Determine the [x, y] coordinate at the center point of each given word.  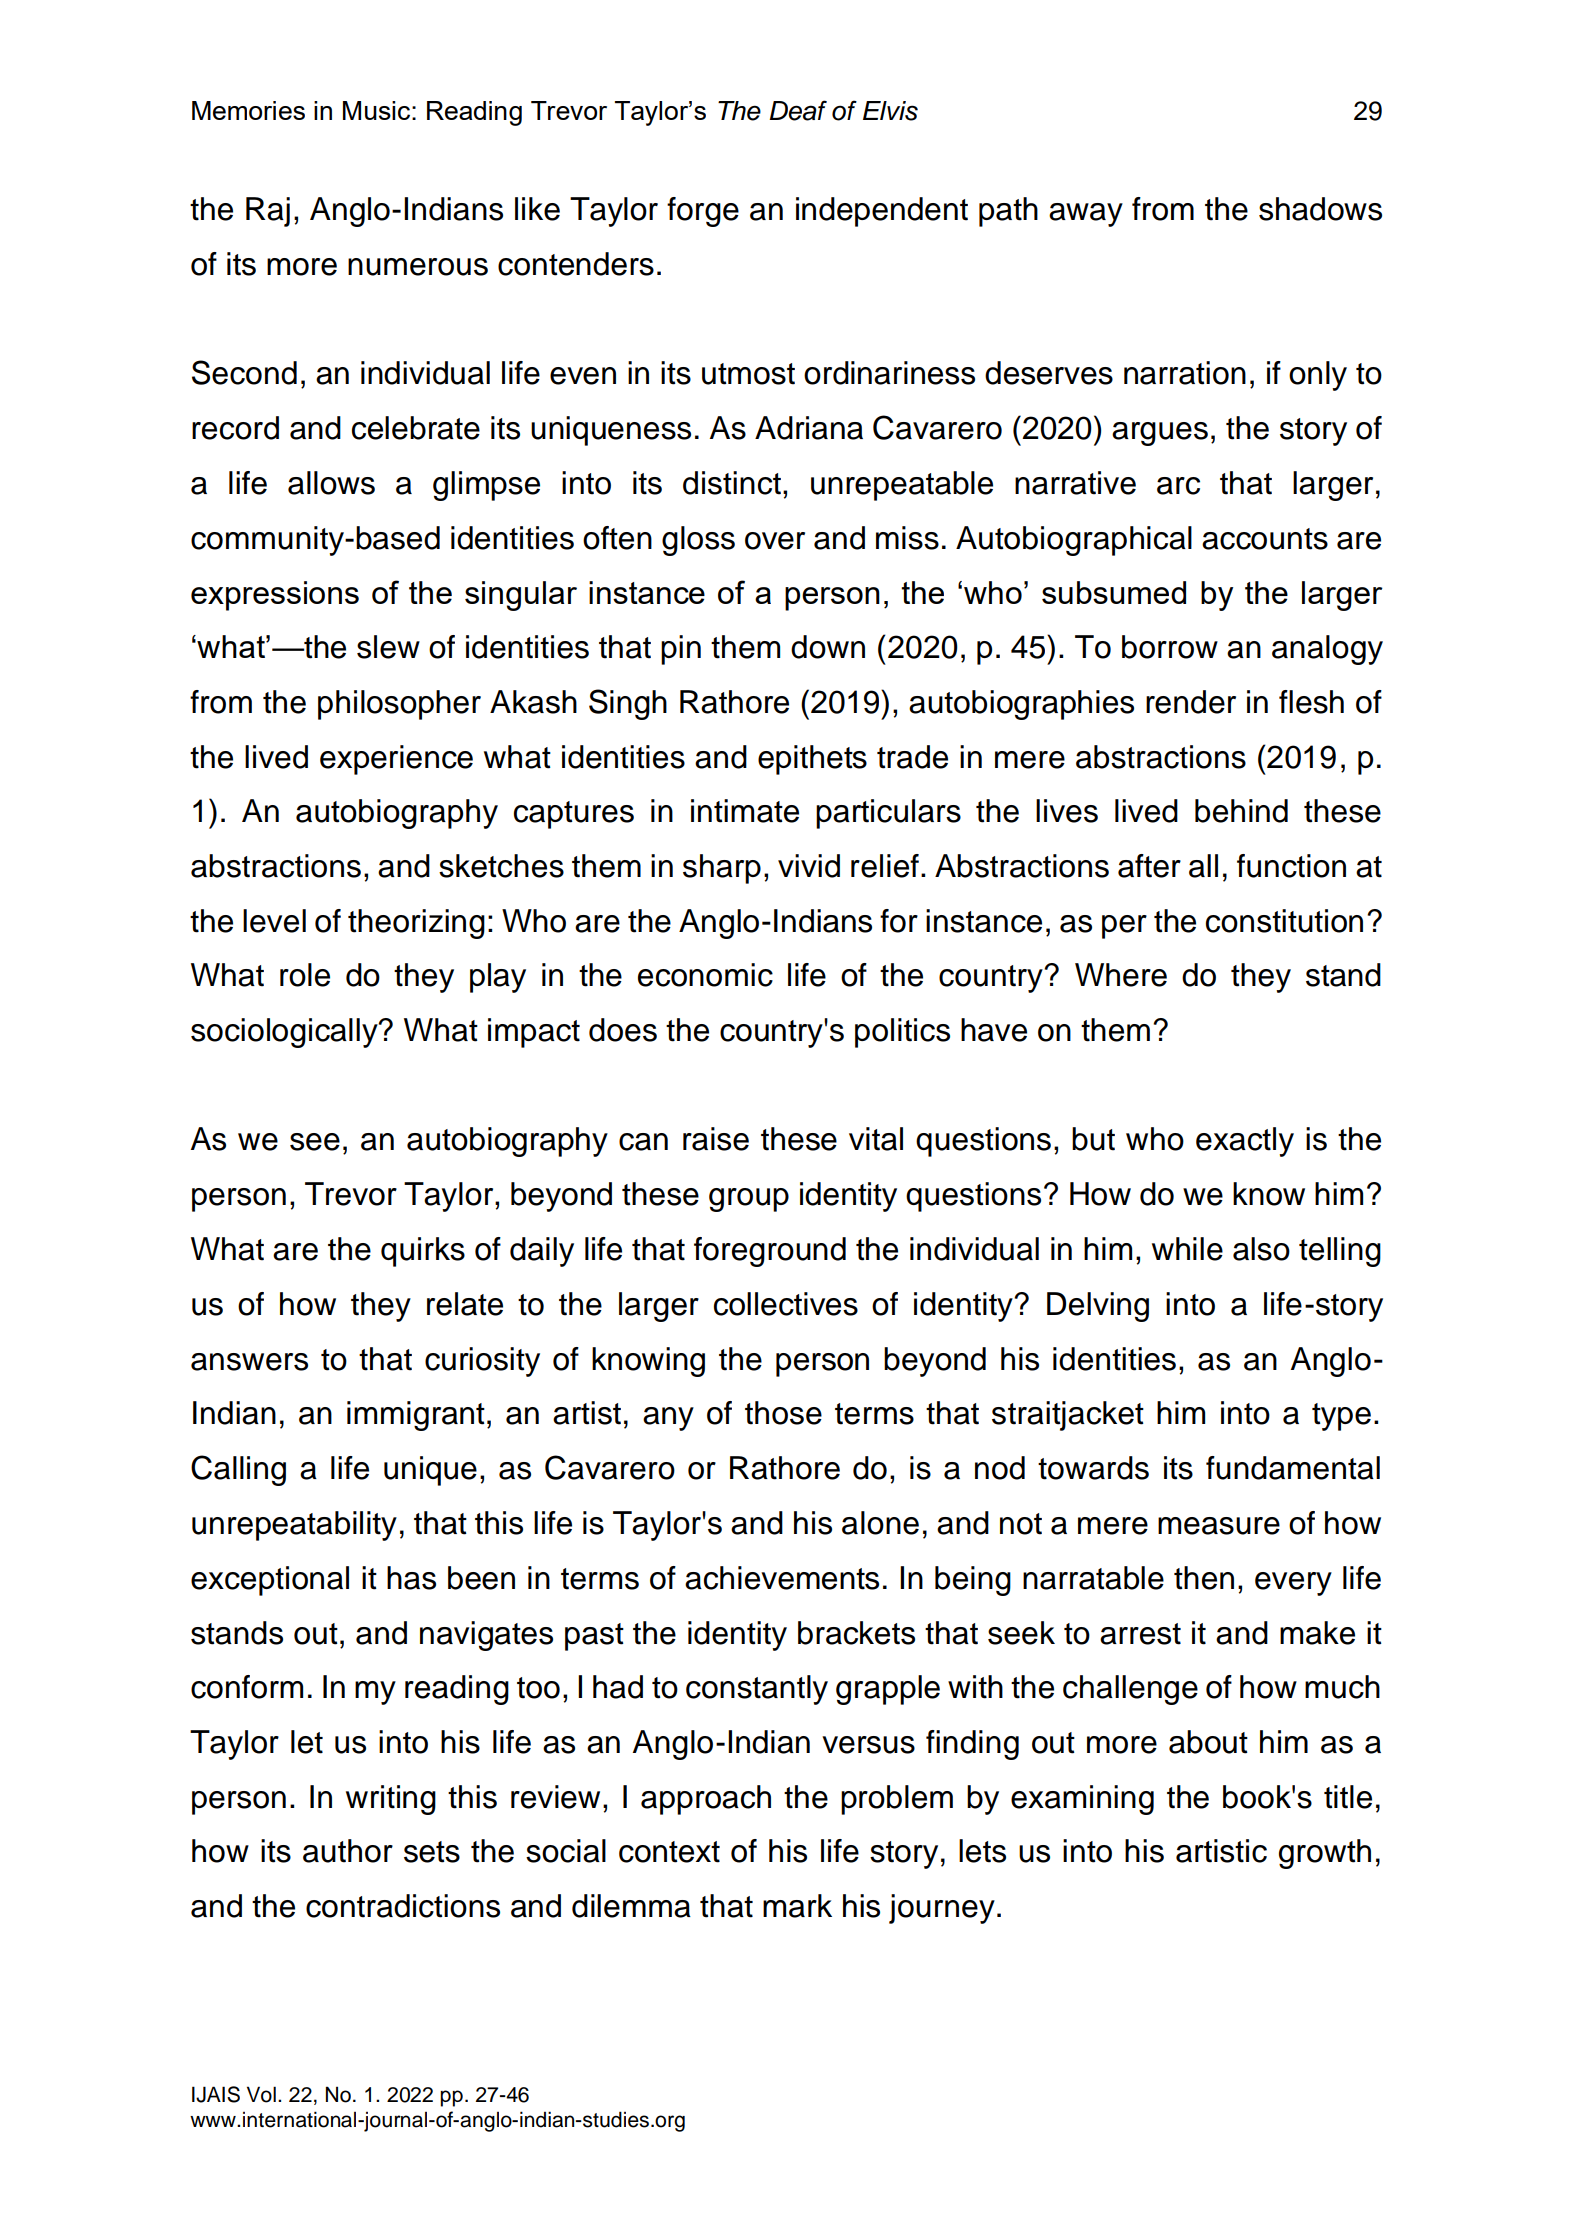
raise [716, 1139]
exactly [1245, 1142]
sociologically [285, 1033]
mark [797, 1906]
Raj [268, 212]
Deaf [798, 110]
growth [1325, 1854]
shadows [1320, 209]
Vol [261, 2094]
